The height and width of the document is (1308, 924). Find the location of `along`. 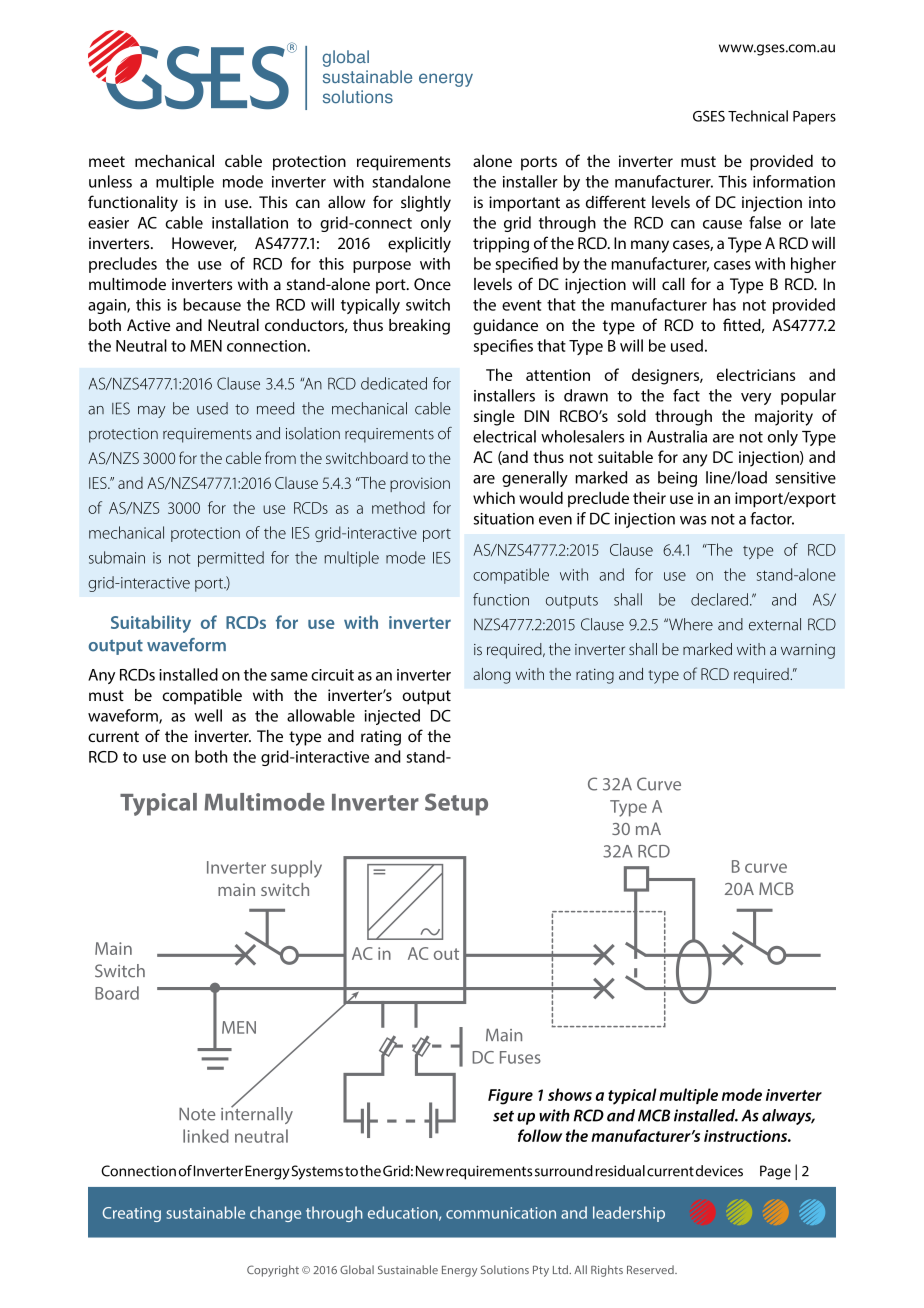

along is located at coordinates (491, 676).
